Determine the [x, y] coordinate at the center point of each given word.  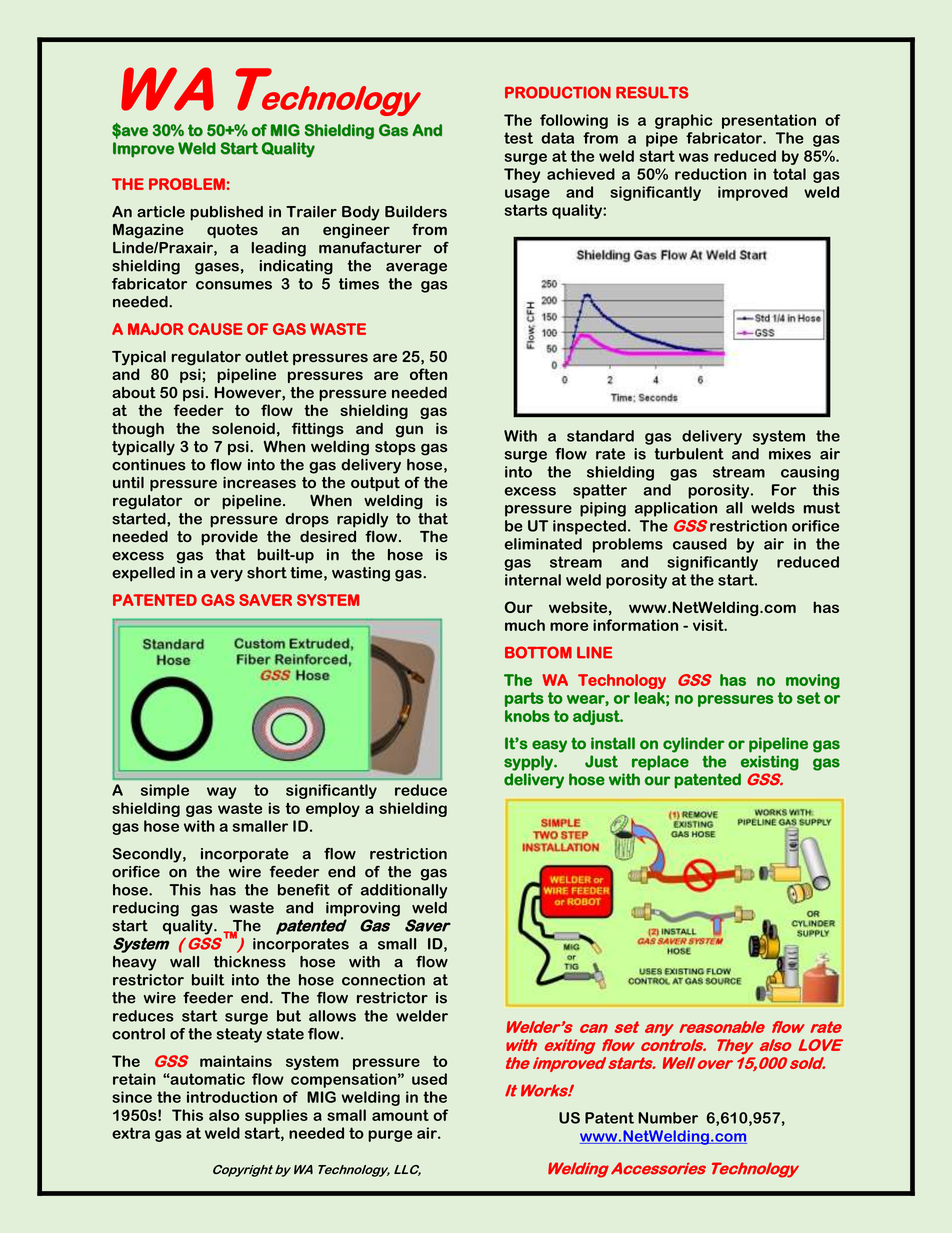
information [635, 625]
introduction [232, 1097]
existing [770, 763]
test [518, 138]
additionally [404, 891]
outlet [267, 356]
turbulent [689, 454]
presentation [769, 121]
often [428, 374]
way [222, 793]
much [525, 625]
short [267, 573]
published [226, 213]
